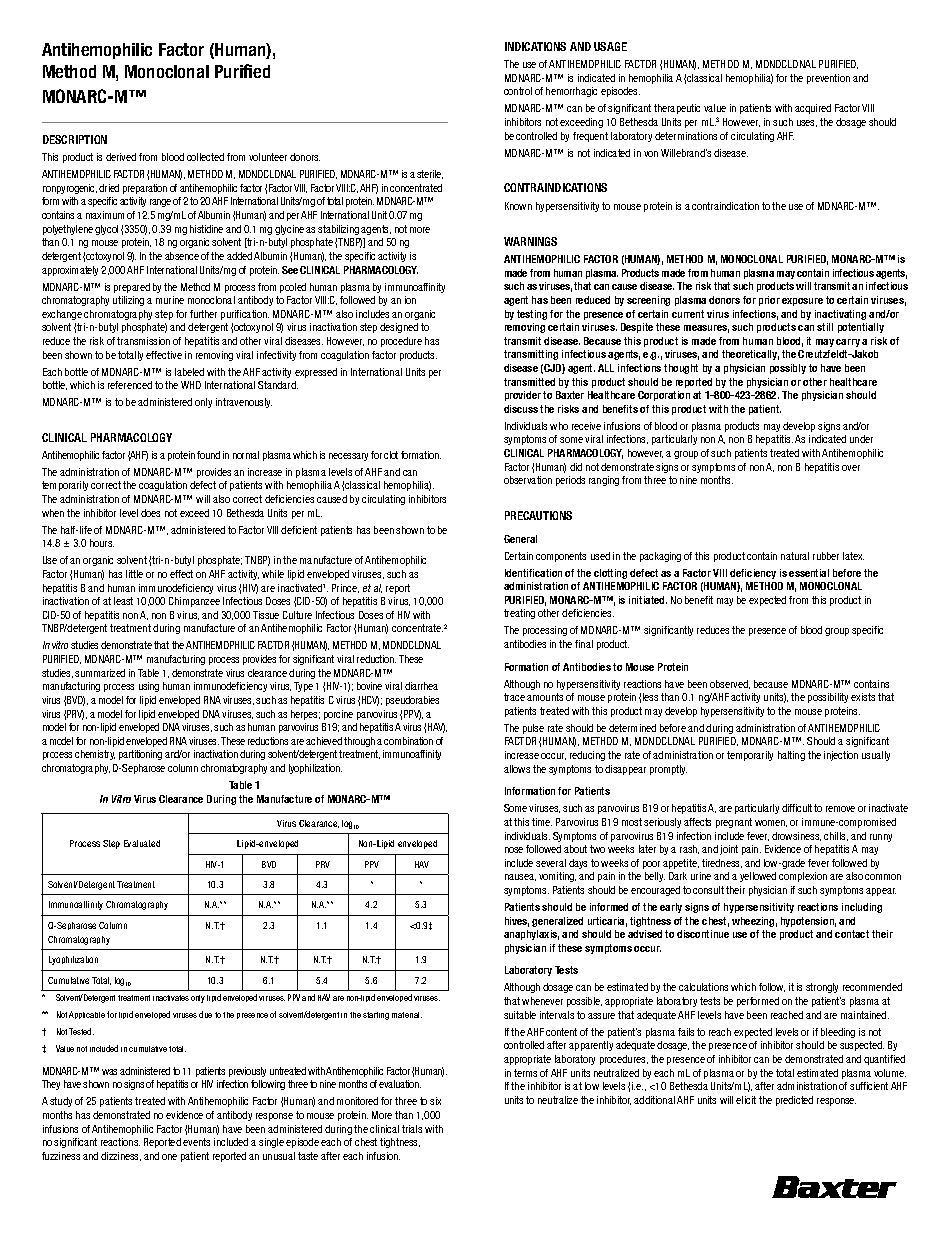 This page has width=952, height=1233. I want to click on DESCRIPTION, so click(75, 139).
